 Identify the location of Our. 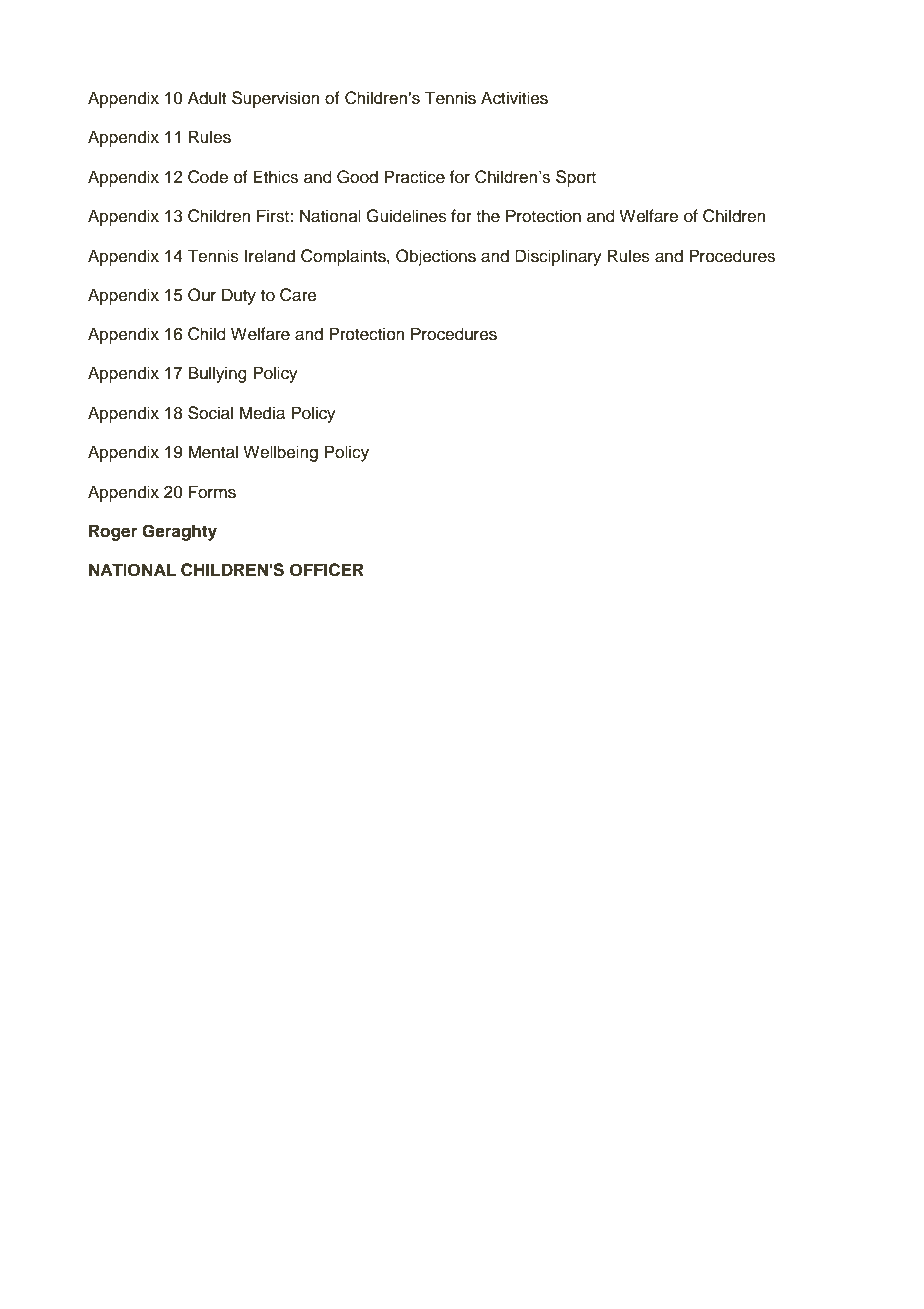
(202, 295).
